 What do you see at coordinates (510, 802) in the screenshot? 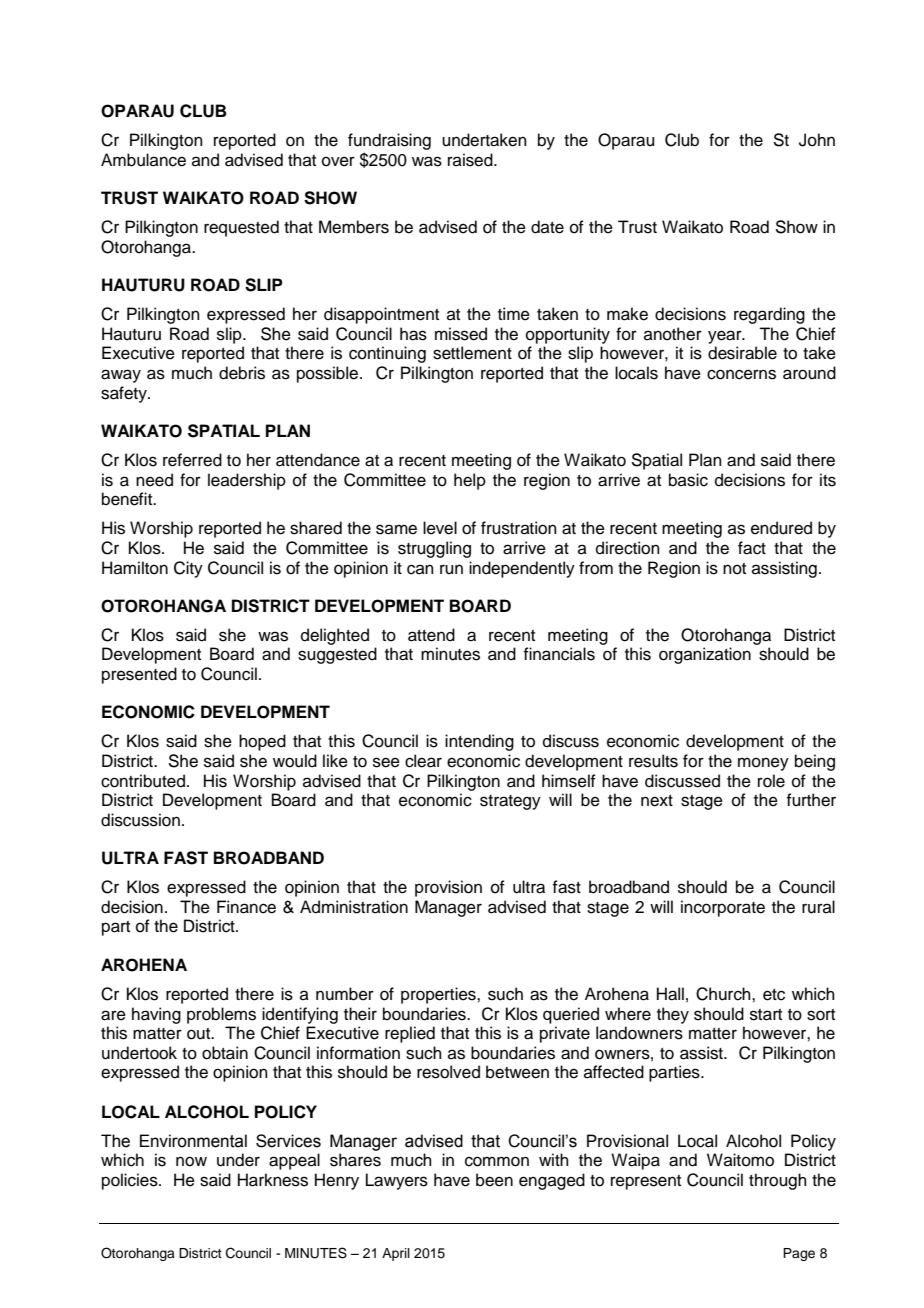
I see `strategy` at bounding box center [510, 802].
